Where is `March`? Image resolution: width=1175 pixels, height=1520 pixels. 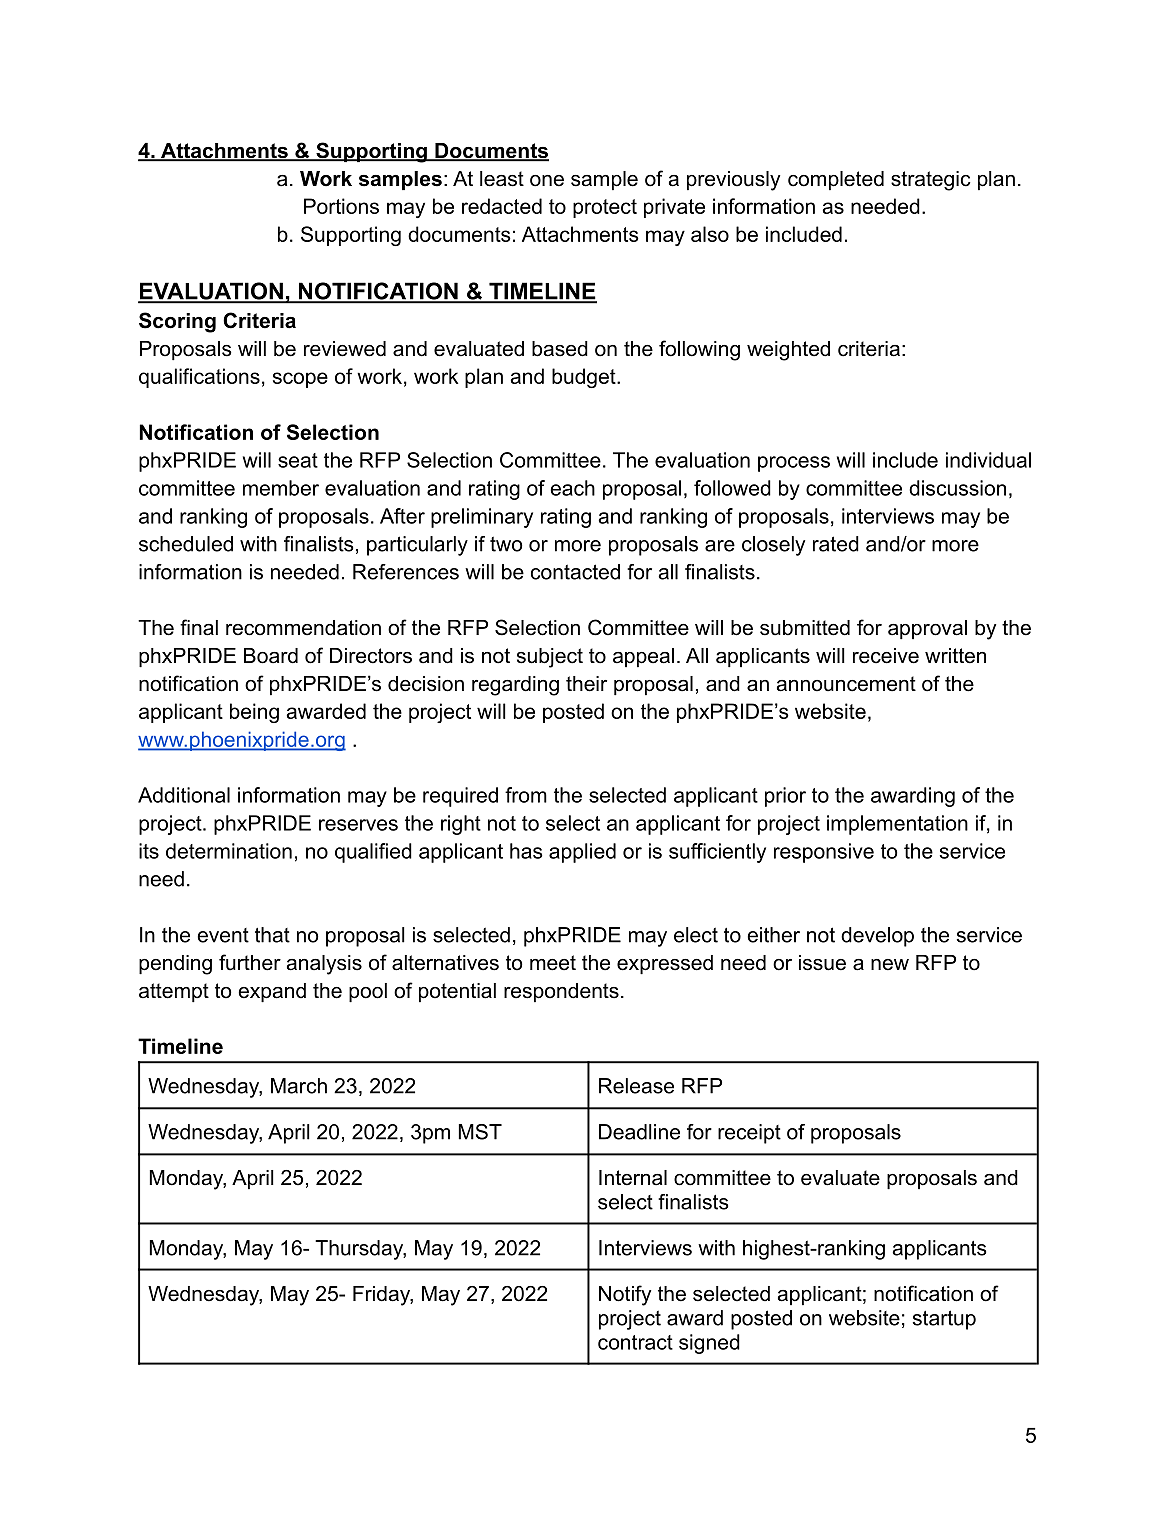 March is located at coordinates (299, 1086).
